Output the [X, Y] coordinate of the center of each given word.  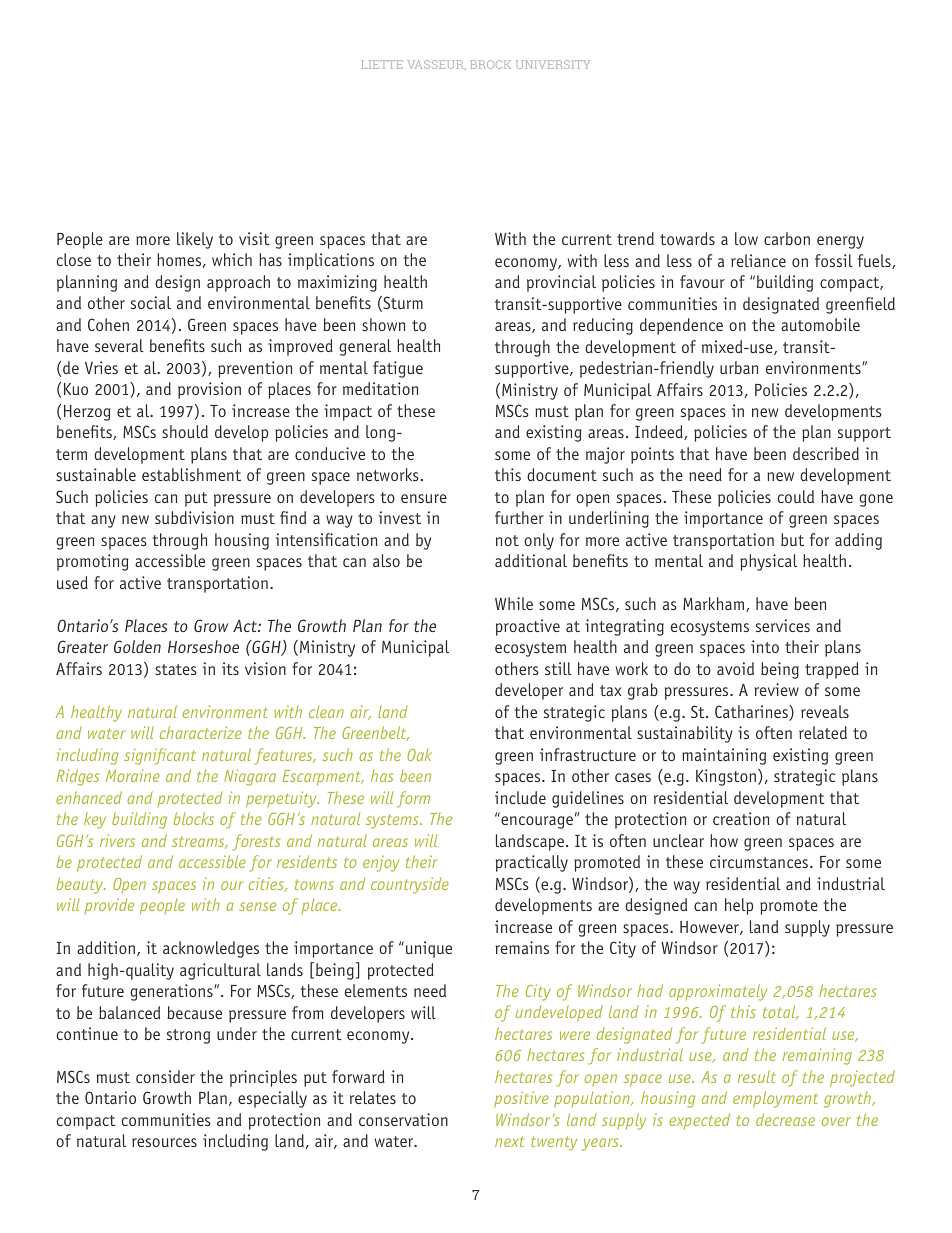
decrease [785, 1119]
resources [164, 1142]
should [185, 431]
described [826, 453]
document [562, 474]
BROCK [490, 64]
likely [195, 240]
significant [160, 756]
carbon [787, 238]
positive [521, 1099]
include [520, 797]
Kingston [726, 777]
